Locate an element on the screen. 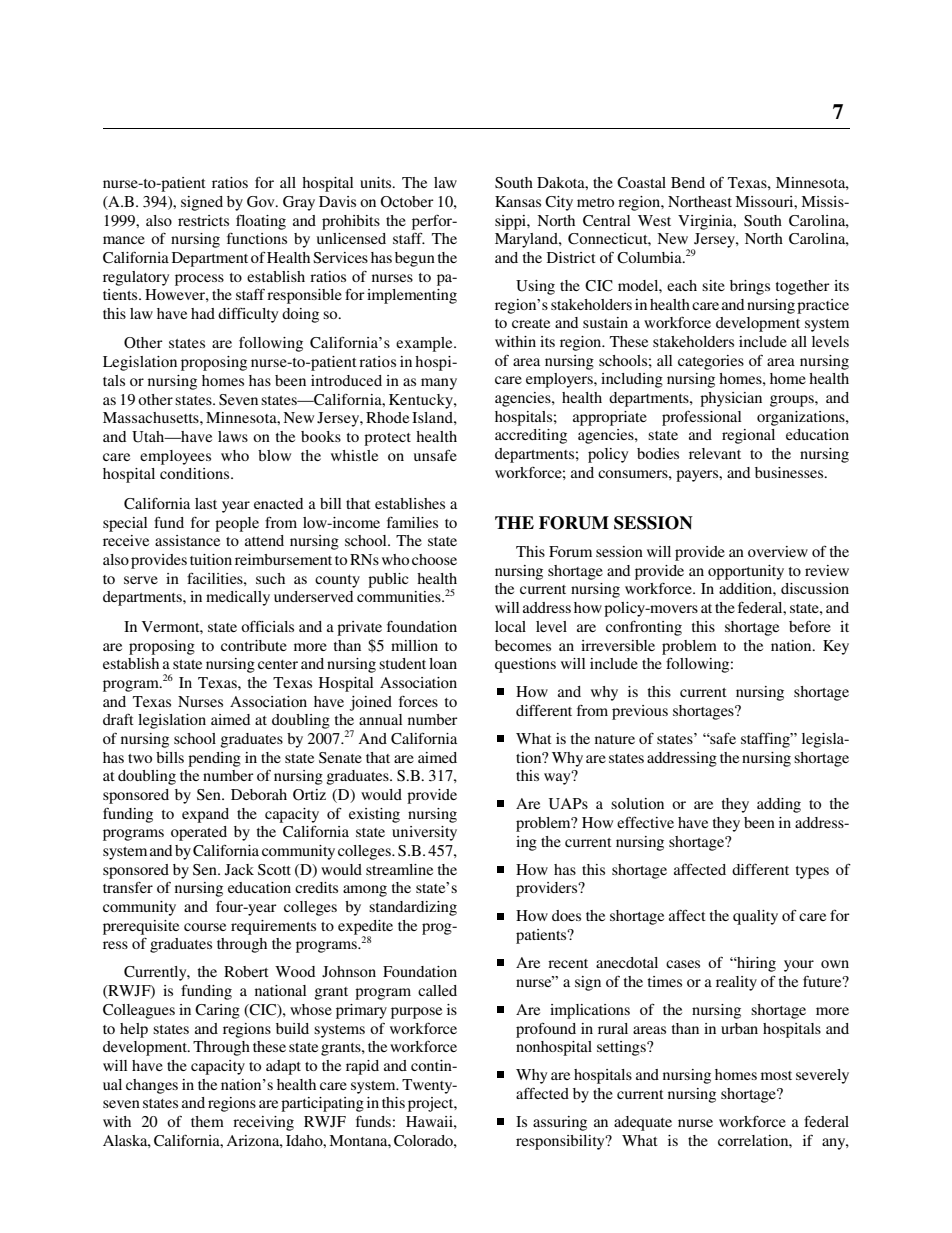  before is located at coordinates (810, 626).
